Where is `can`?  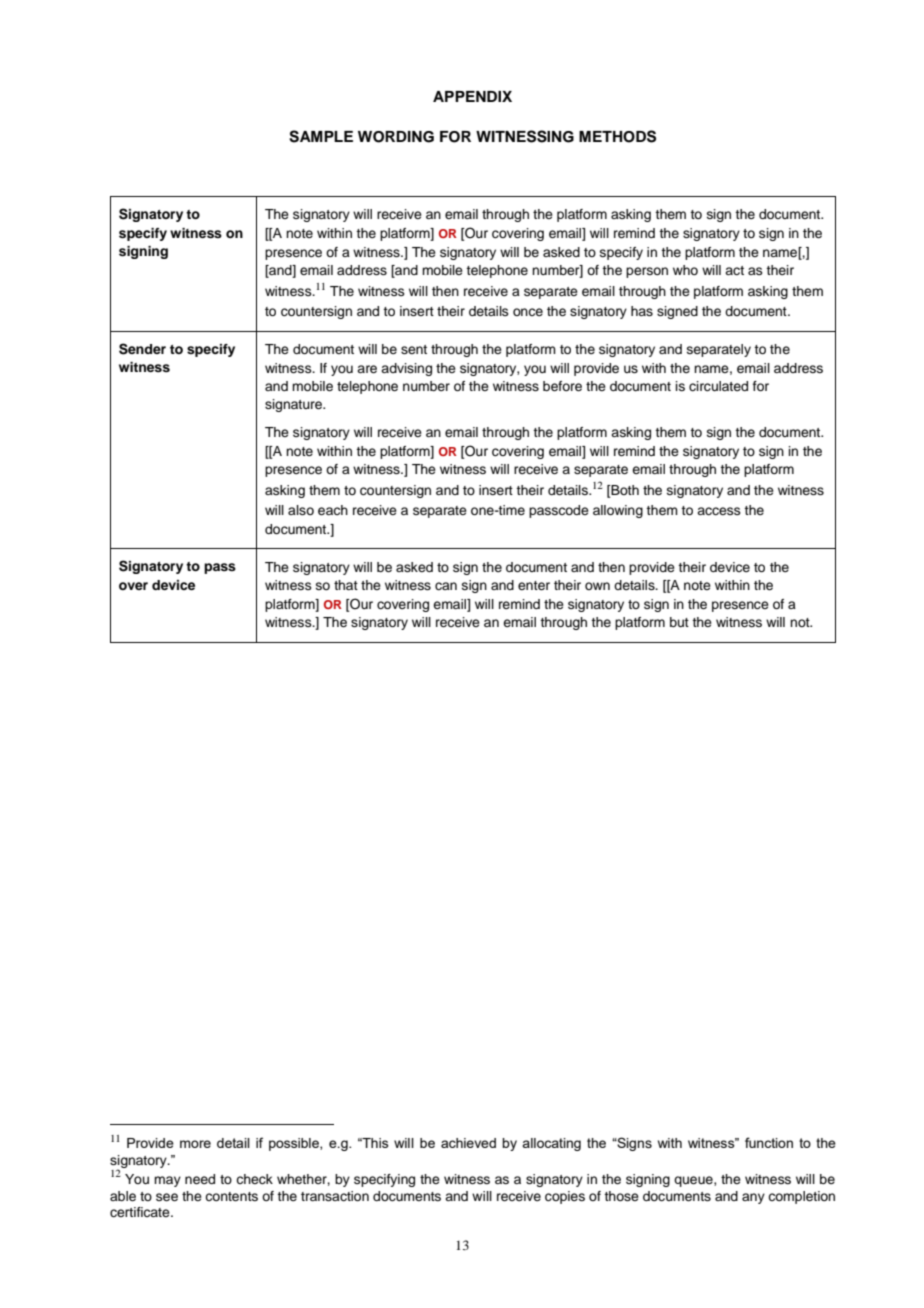 can is located at coordinates (446, 586).
